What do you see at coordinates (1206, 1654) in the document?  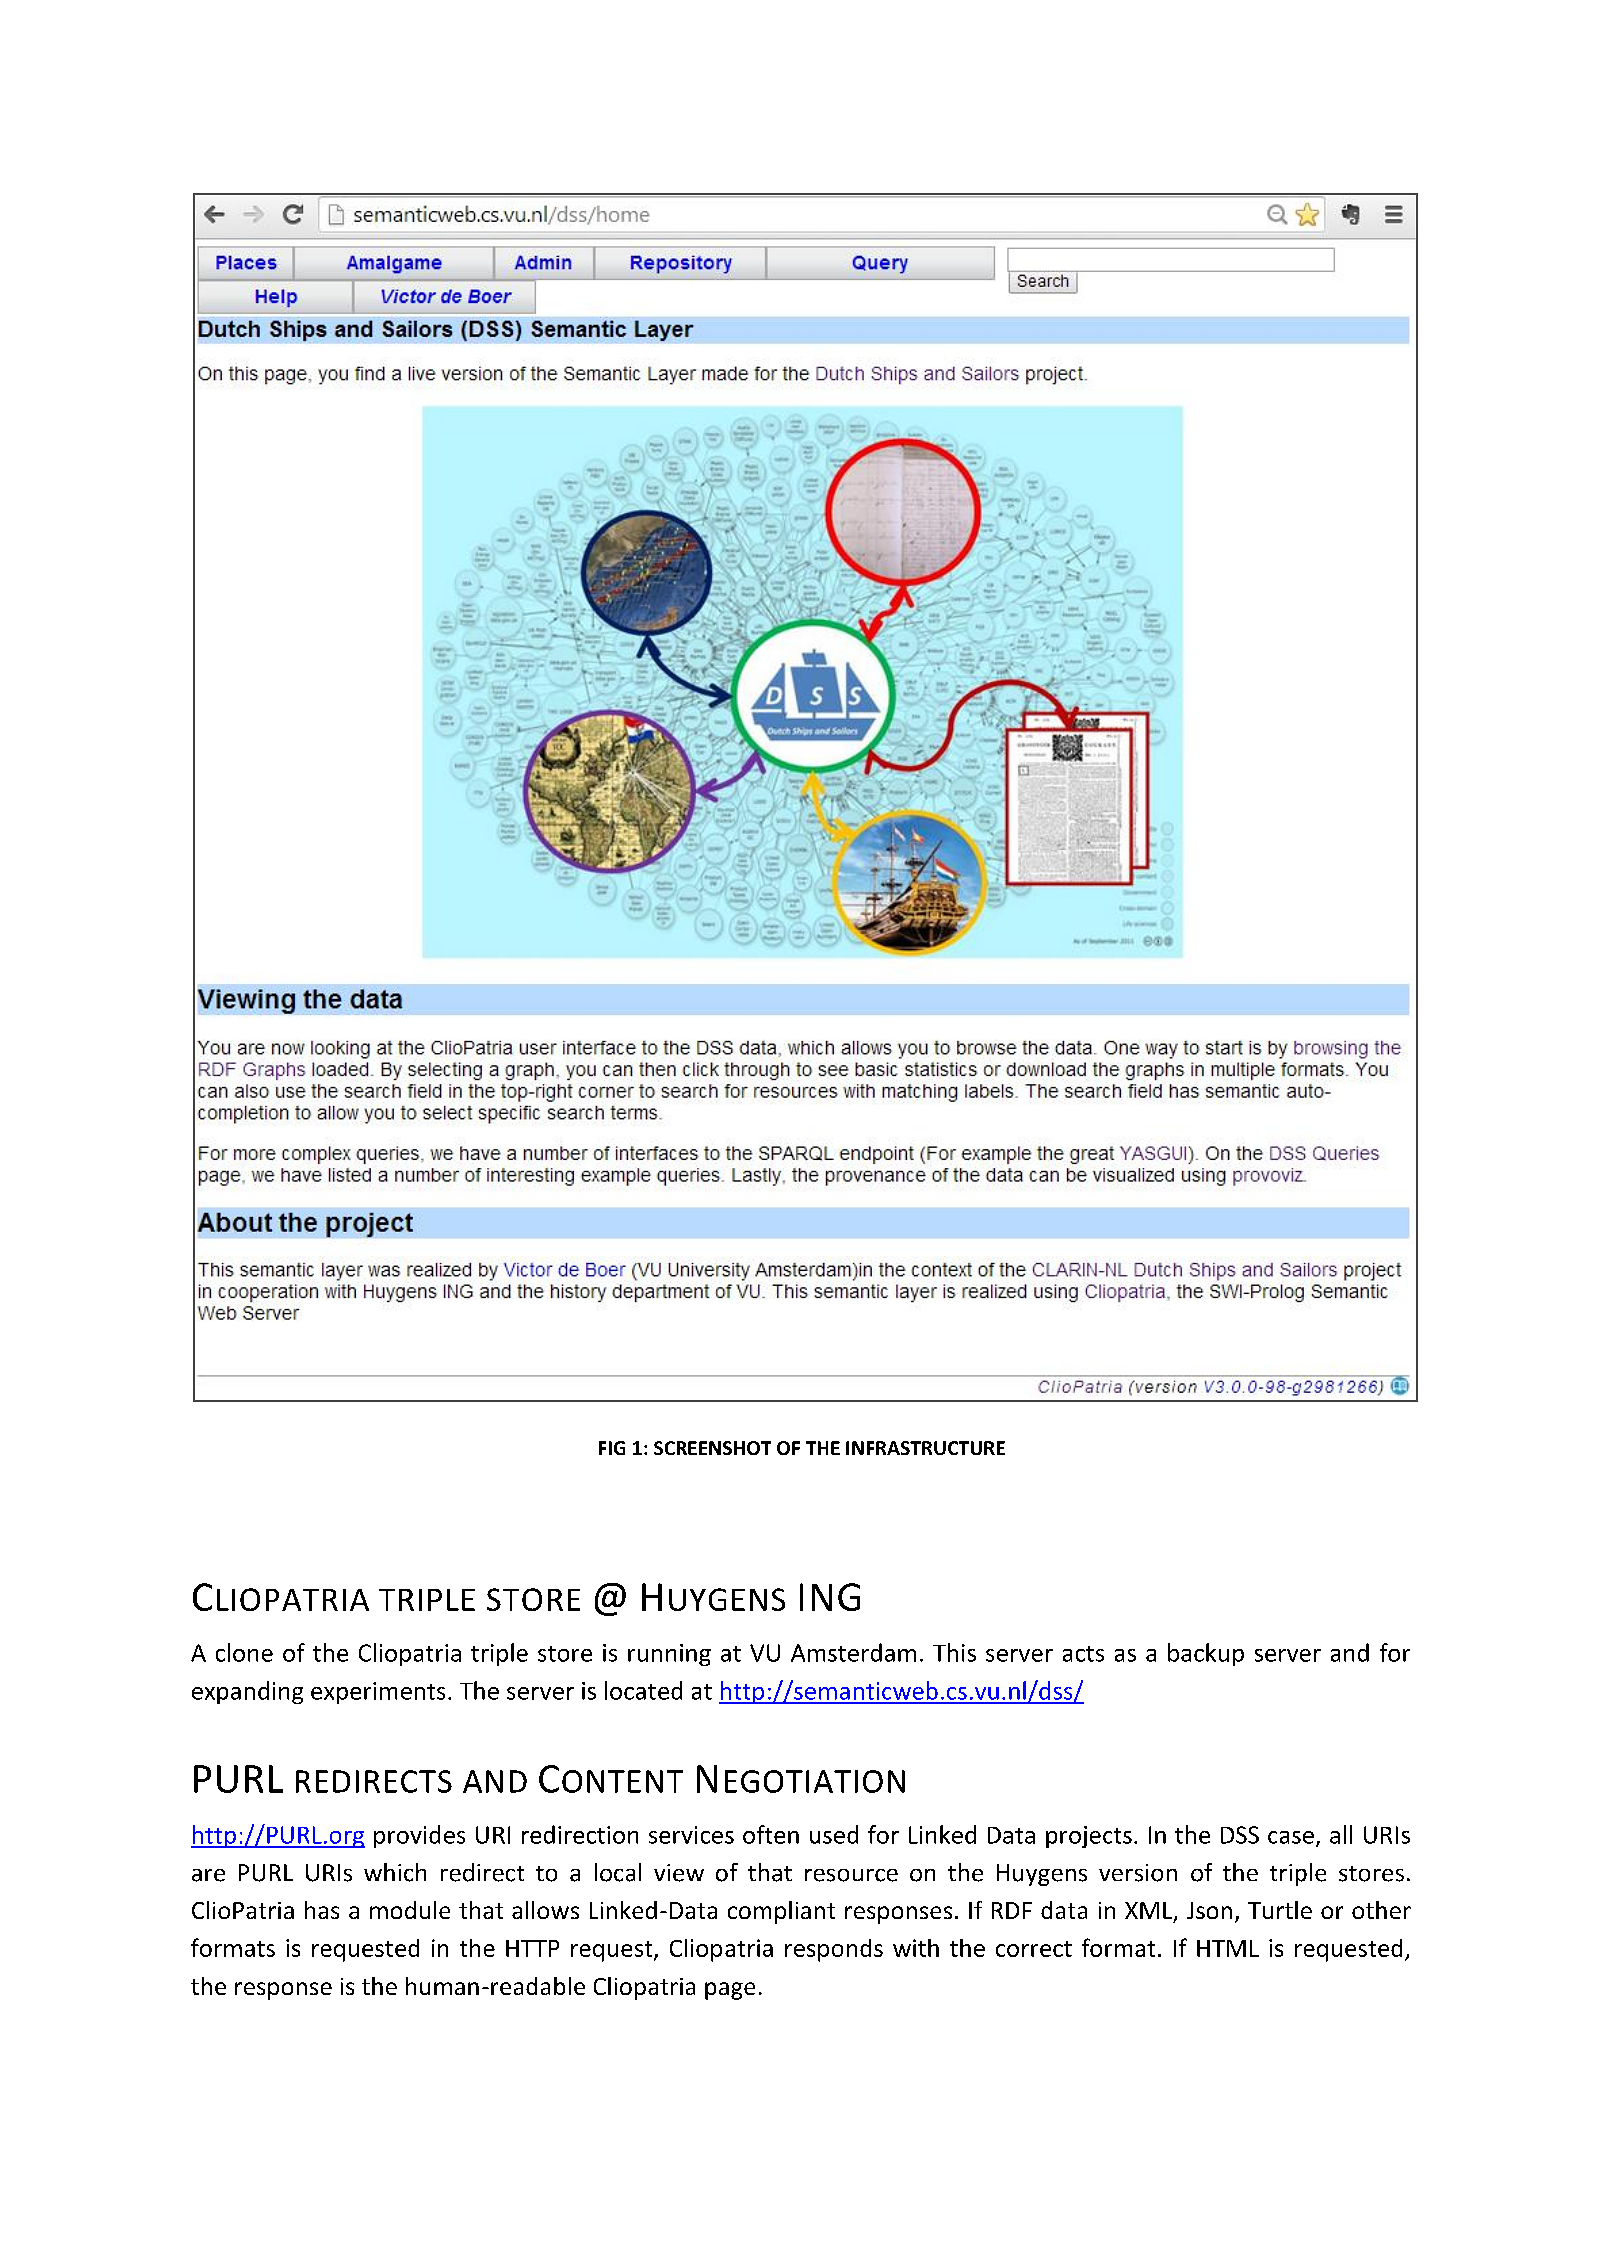 I see `backup` at bounding box center [1206, 1654].
